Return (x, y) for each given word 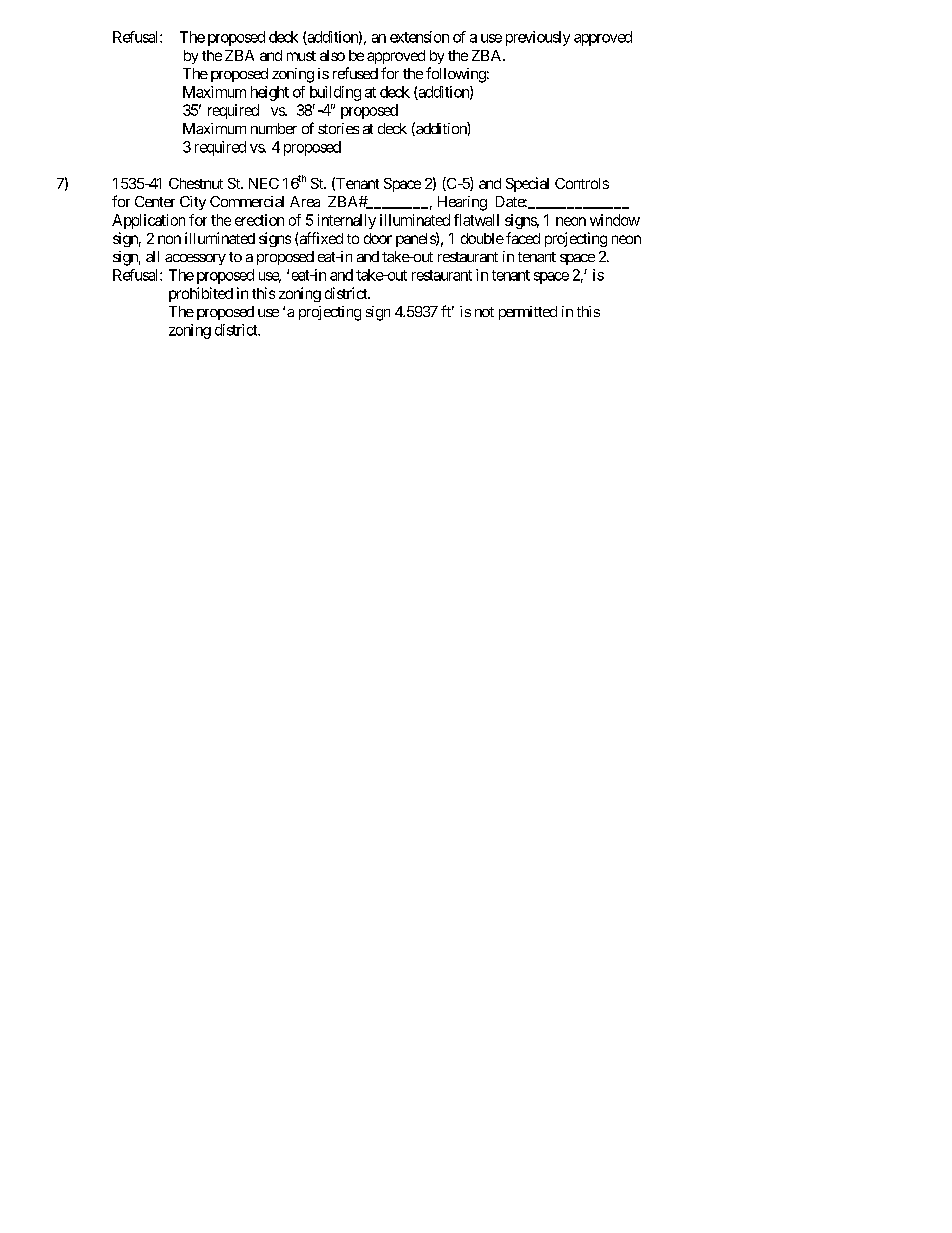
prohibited (201, 294)
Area (305, 201)
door (378, 238)
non (169, 239)
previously (538, 38)
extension (419, 37)
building (335, 93)
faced (523, 238)
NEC (264, 183)
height (270, 93)
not (484, 312)
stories (338, 128)
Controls (582, 183)
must (301, 56)
